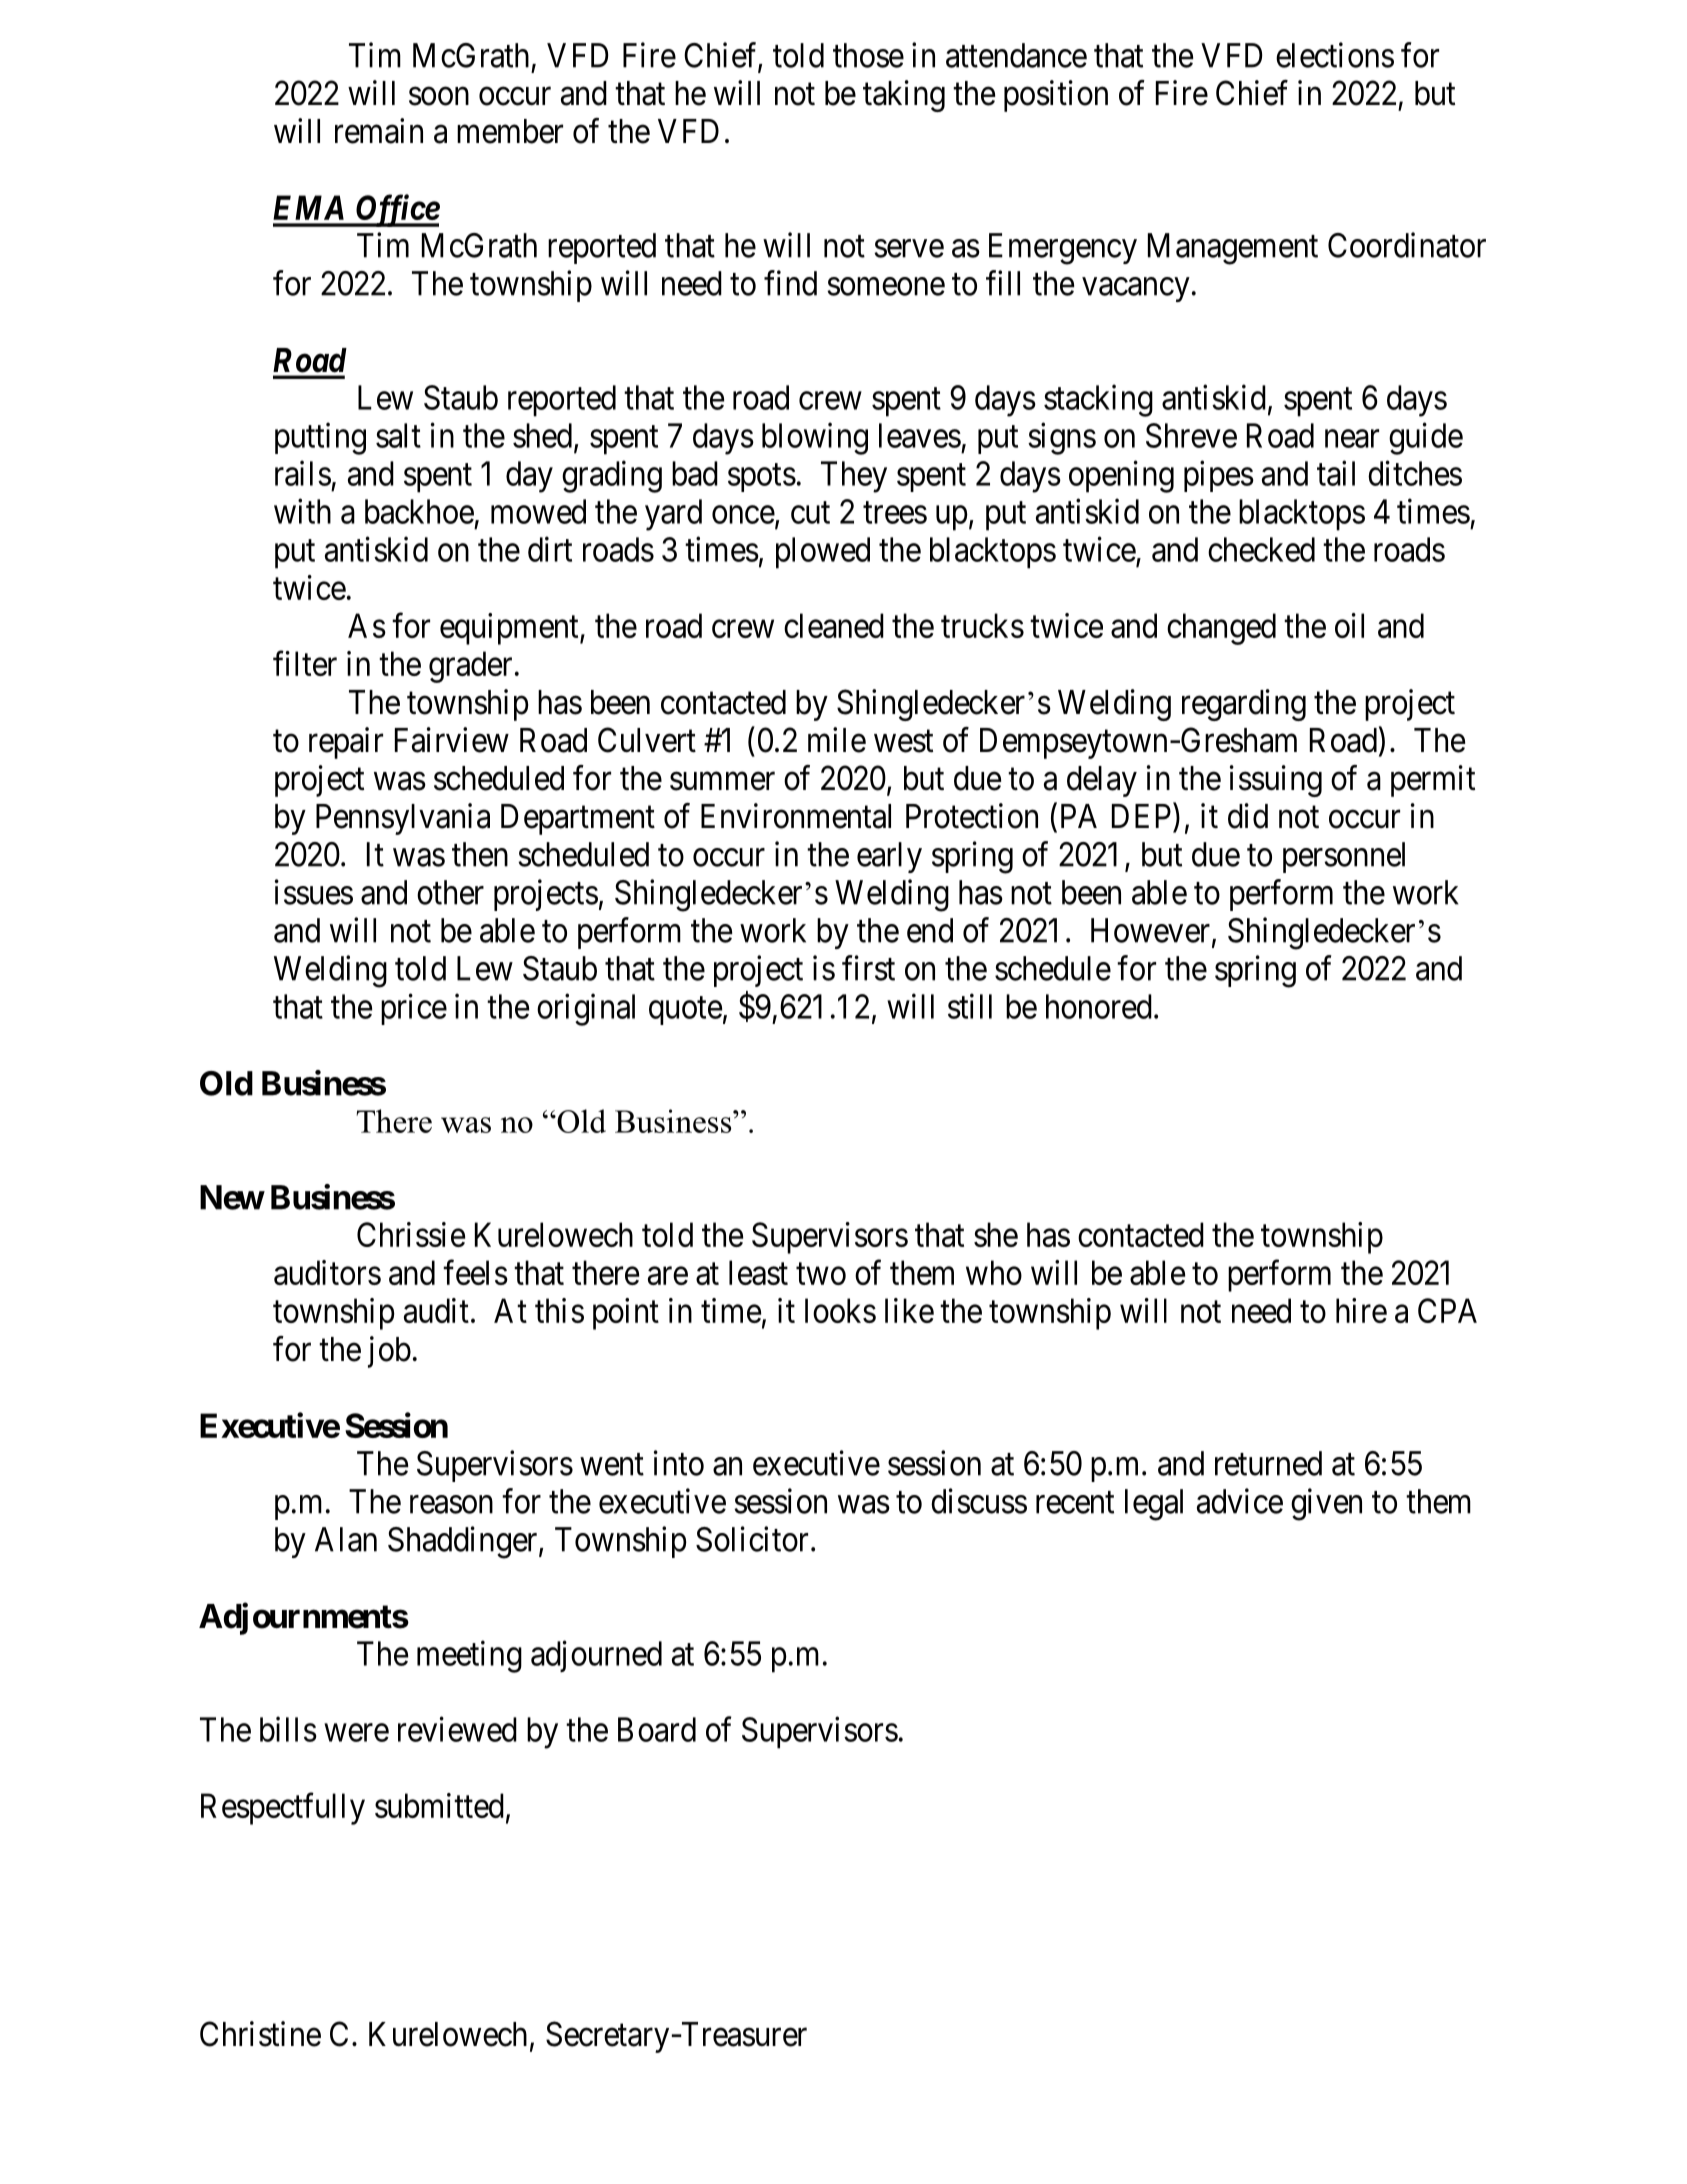 The height and width of the screenshot is (2184, 1687). Describe the element at coordinates (1150, 930) in the screenshot. I see `However` at that location.
